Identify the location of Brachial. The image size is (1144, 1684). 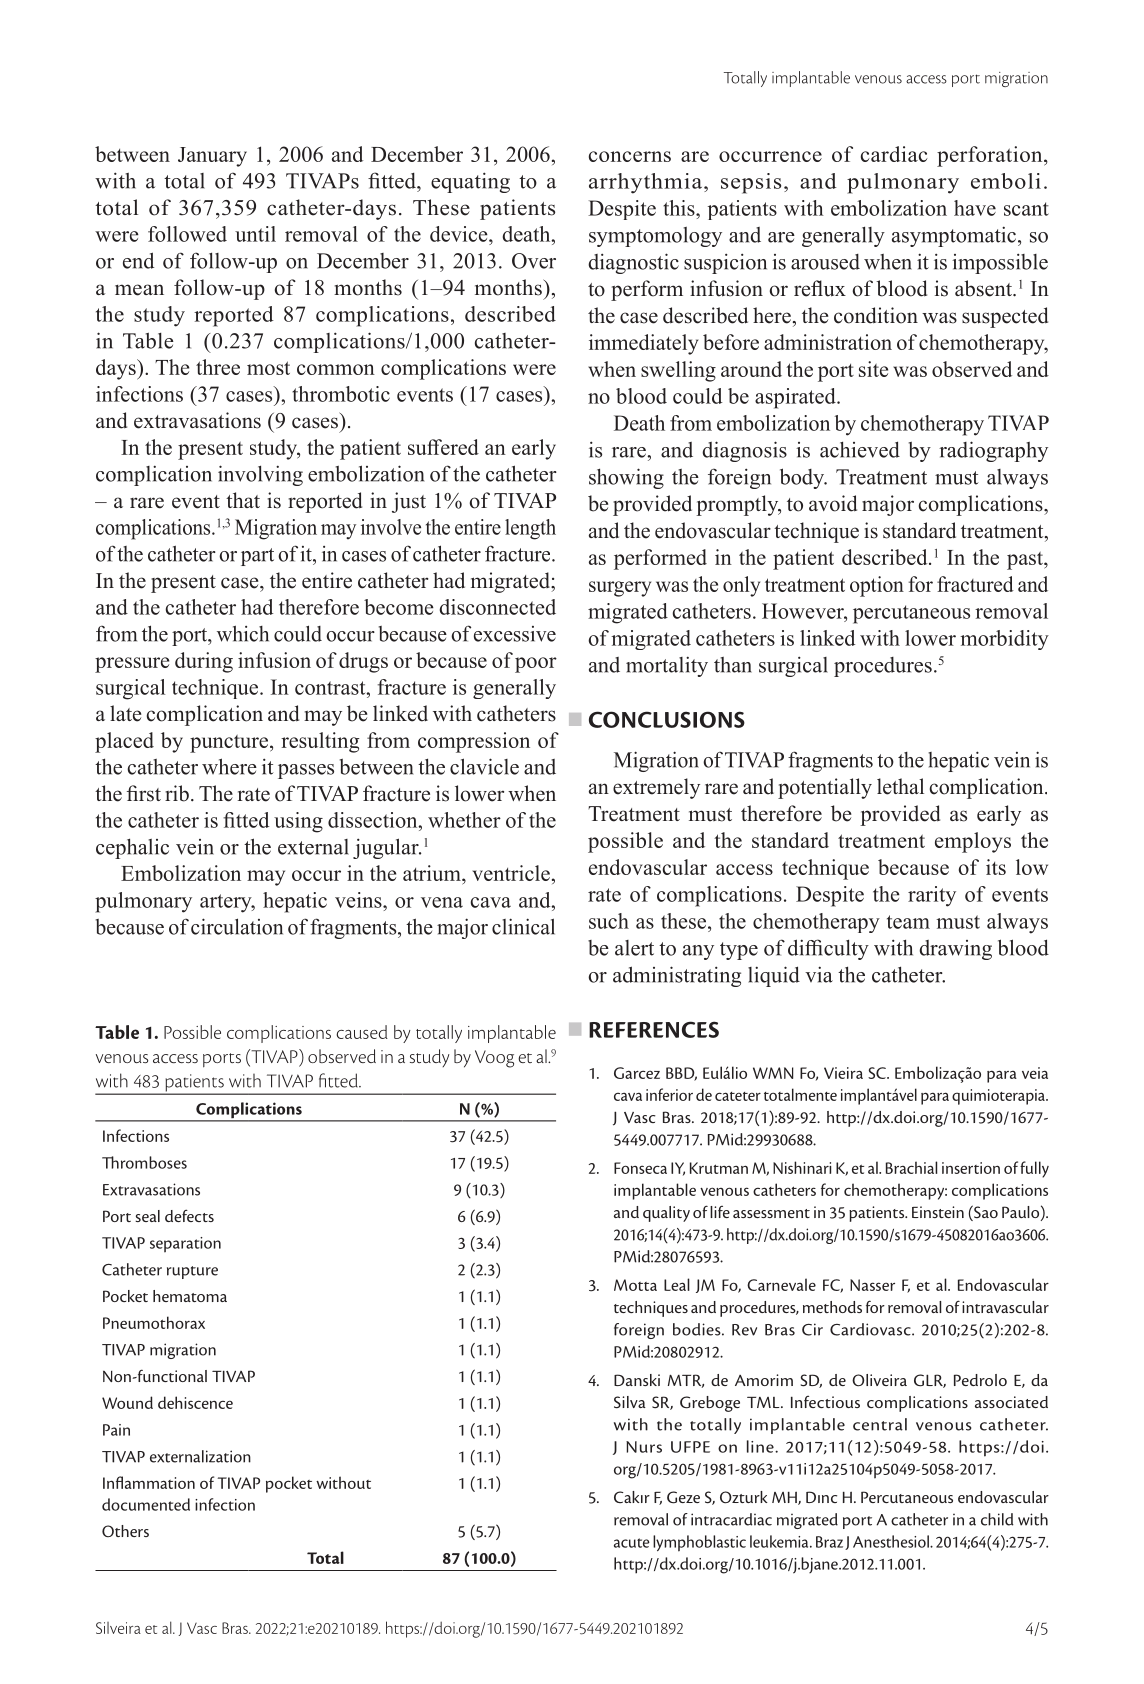
(912, 1167).
